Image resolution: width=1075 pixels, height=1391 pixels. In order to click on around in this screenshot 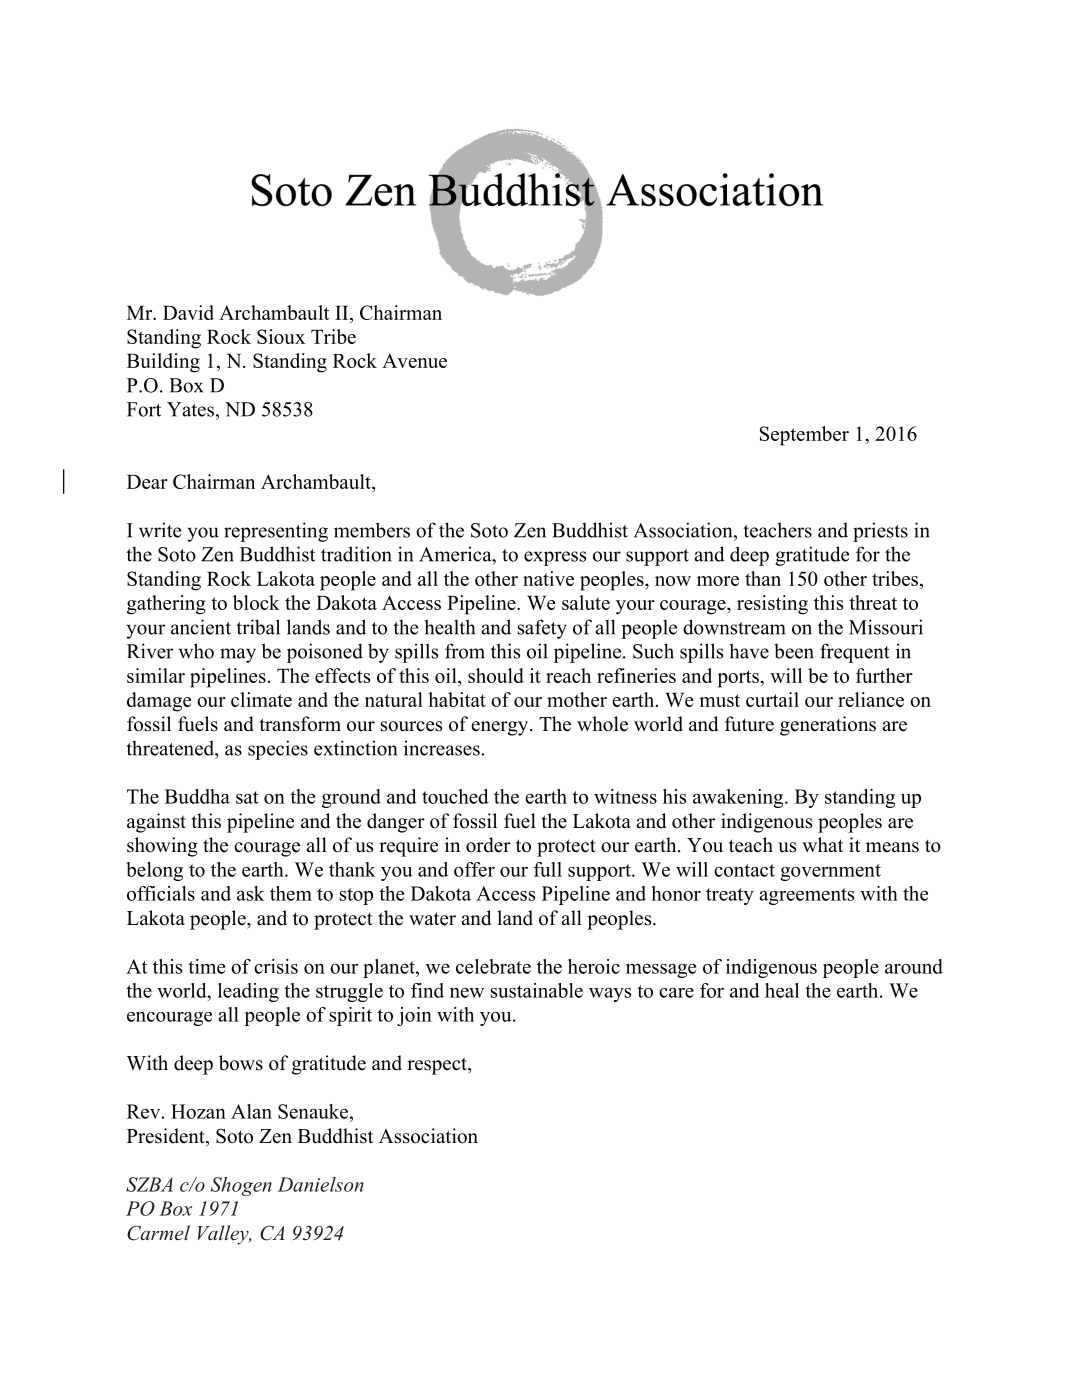, I will do `click(914, 966)`.
